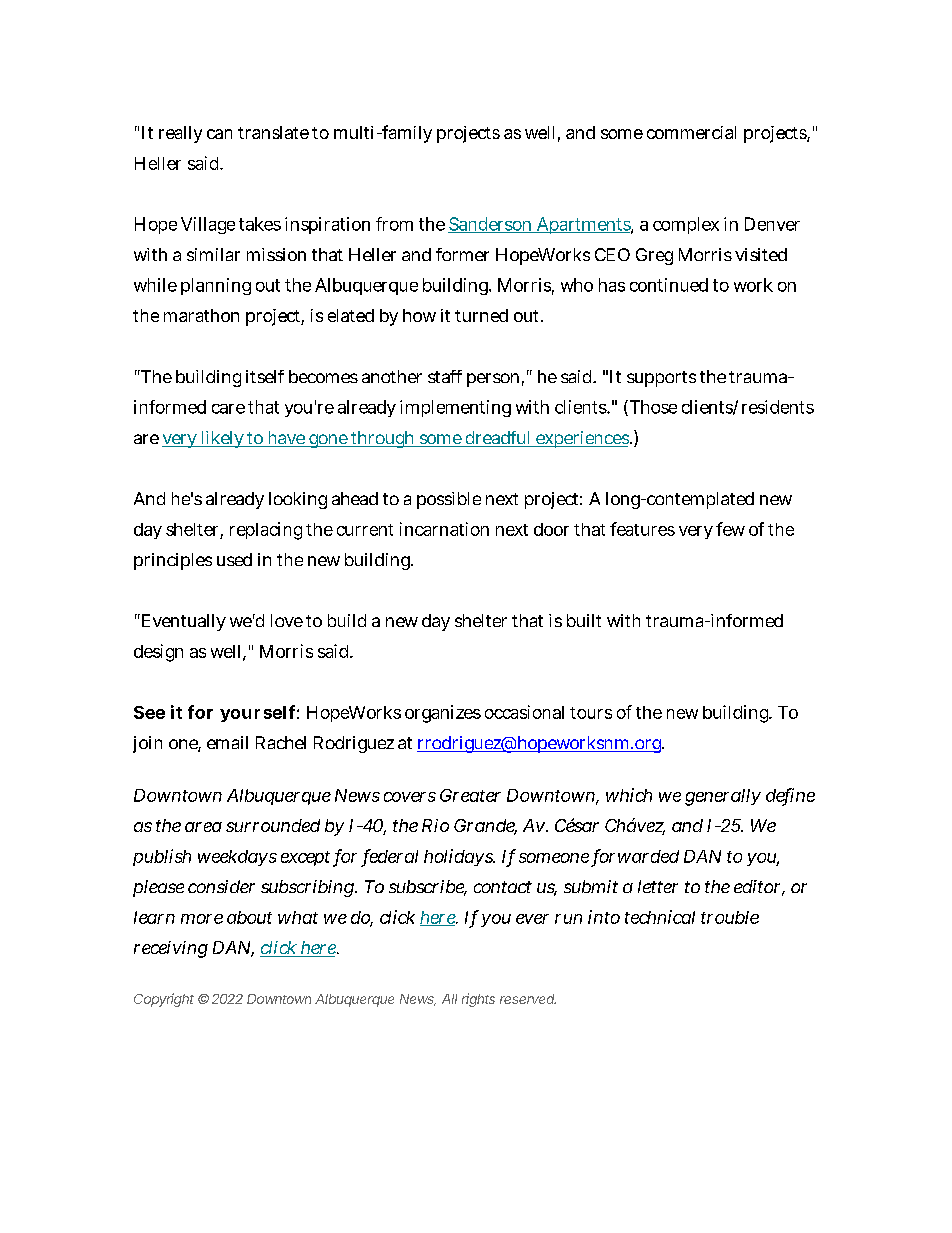  What do you see at coordinates (219, 134) in the document?
I see `can` at bounding box center [219, 134].
